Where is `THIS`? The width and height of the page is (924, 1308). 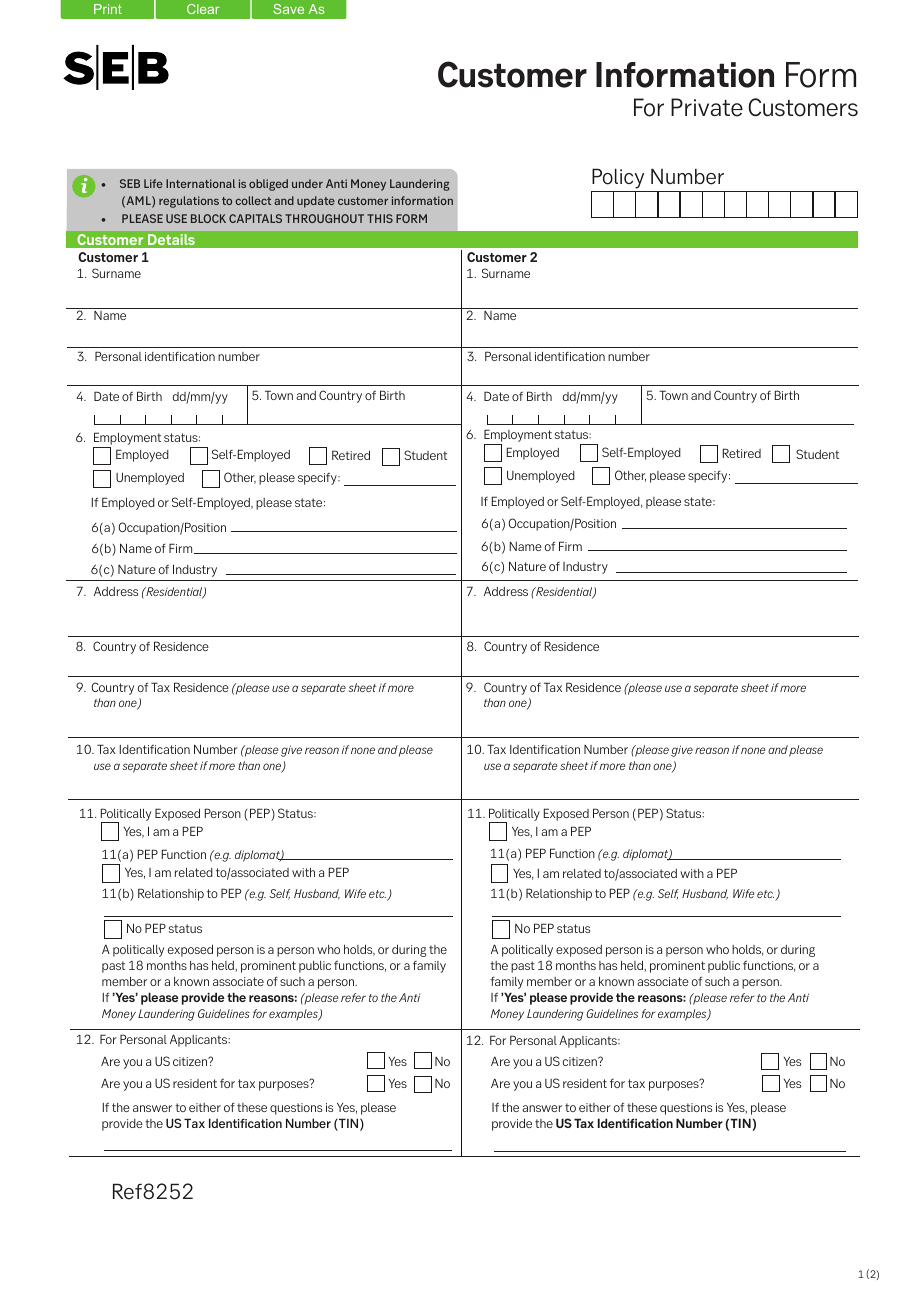 THIS is located at coordinates (380, 218).
